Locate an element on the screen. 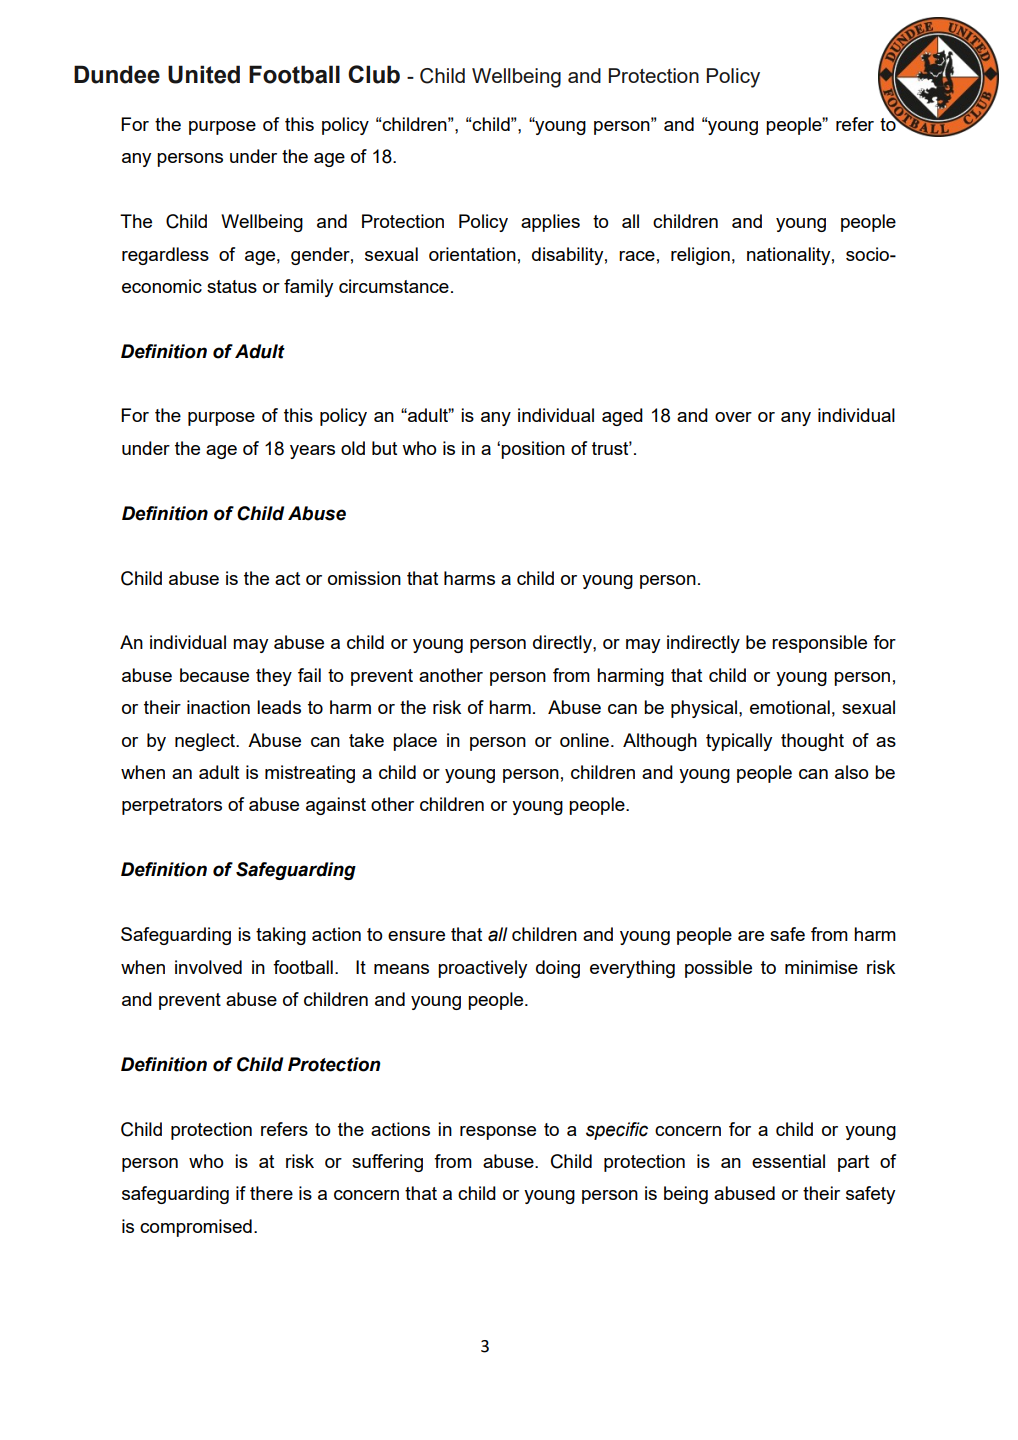  place is located at coordinates (415, 742).
